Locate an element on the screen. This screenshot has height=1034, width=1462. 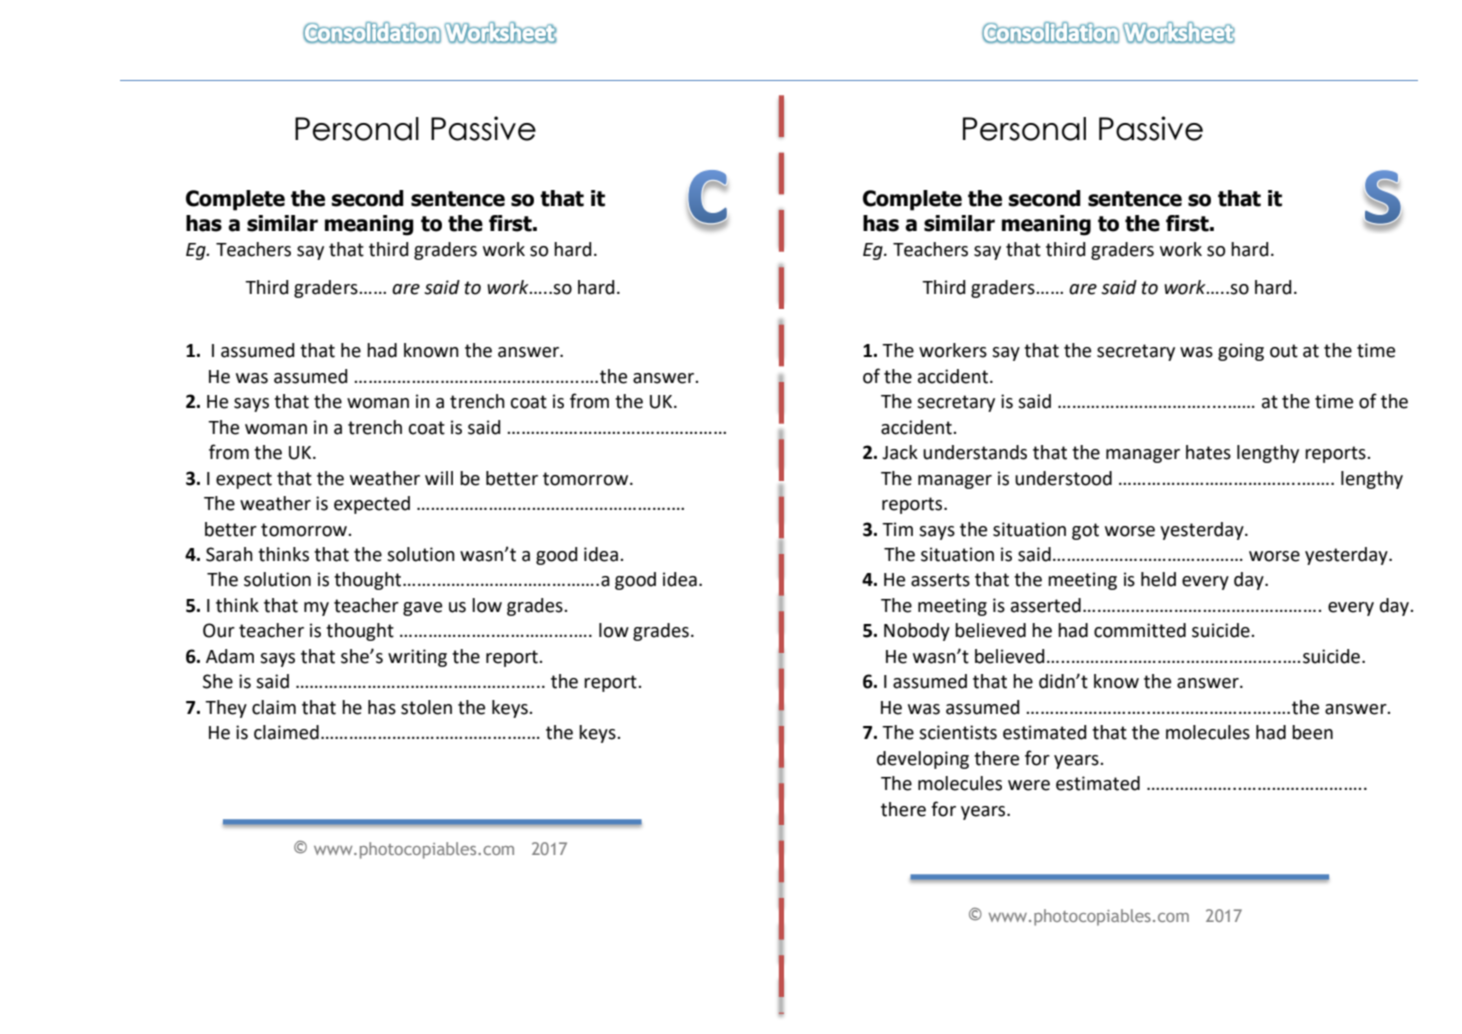
stolen is located at coordinates (426, 707).
